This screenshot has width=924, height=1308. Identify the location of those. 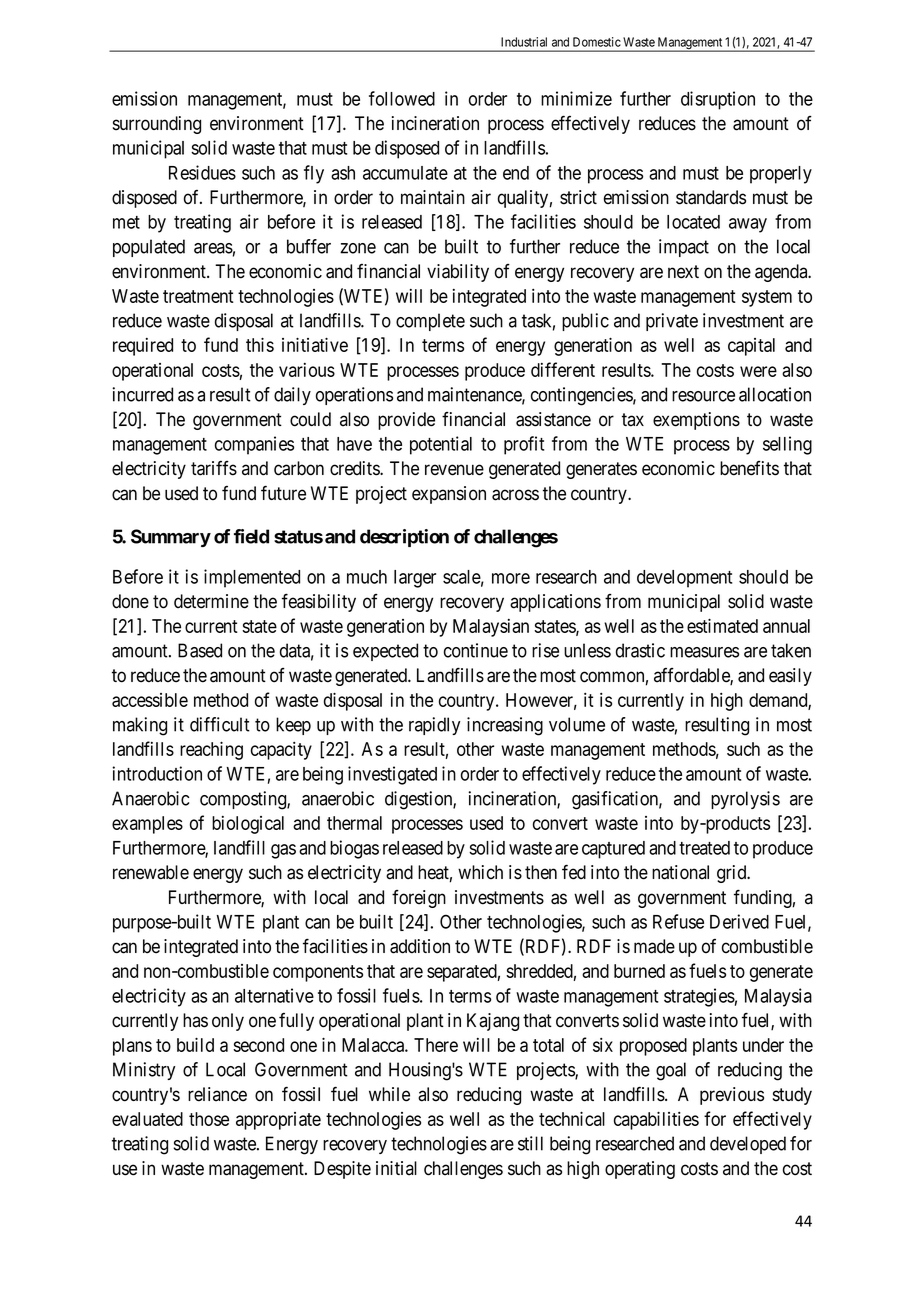
(209, 1119).
